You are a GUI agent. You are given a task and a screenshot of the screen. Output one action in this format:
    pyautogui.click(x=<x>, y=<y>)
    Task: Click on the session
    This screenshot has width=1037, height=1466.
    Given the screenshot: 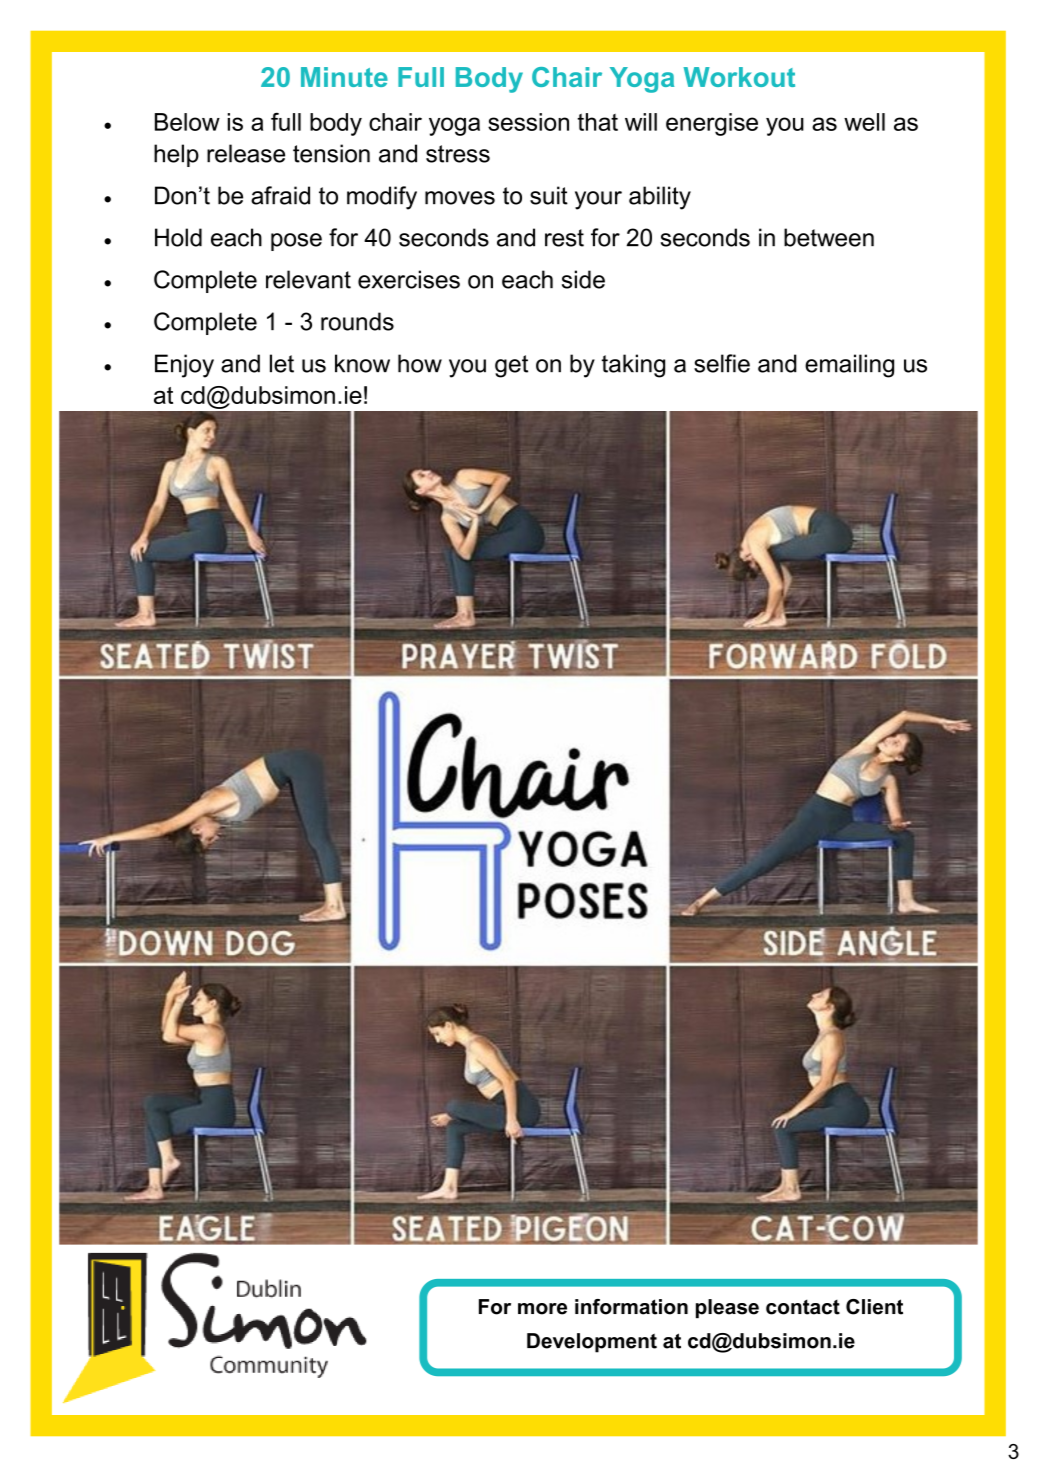 What is the action you would take?
    pyautogui.click(x=528, y=122)
